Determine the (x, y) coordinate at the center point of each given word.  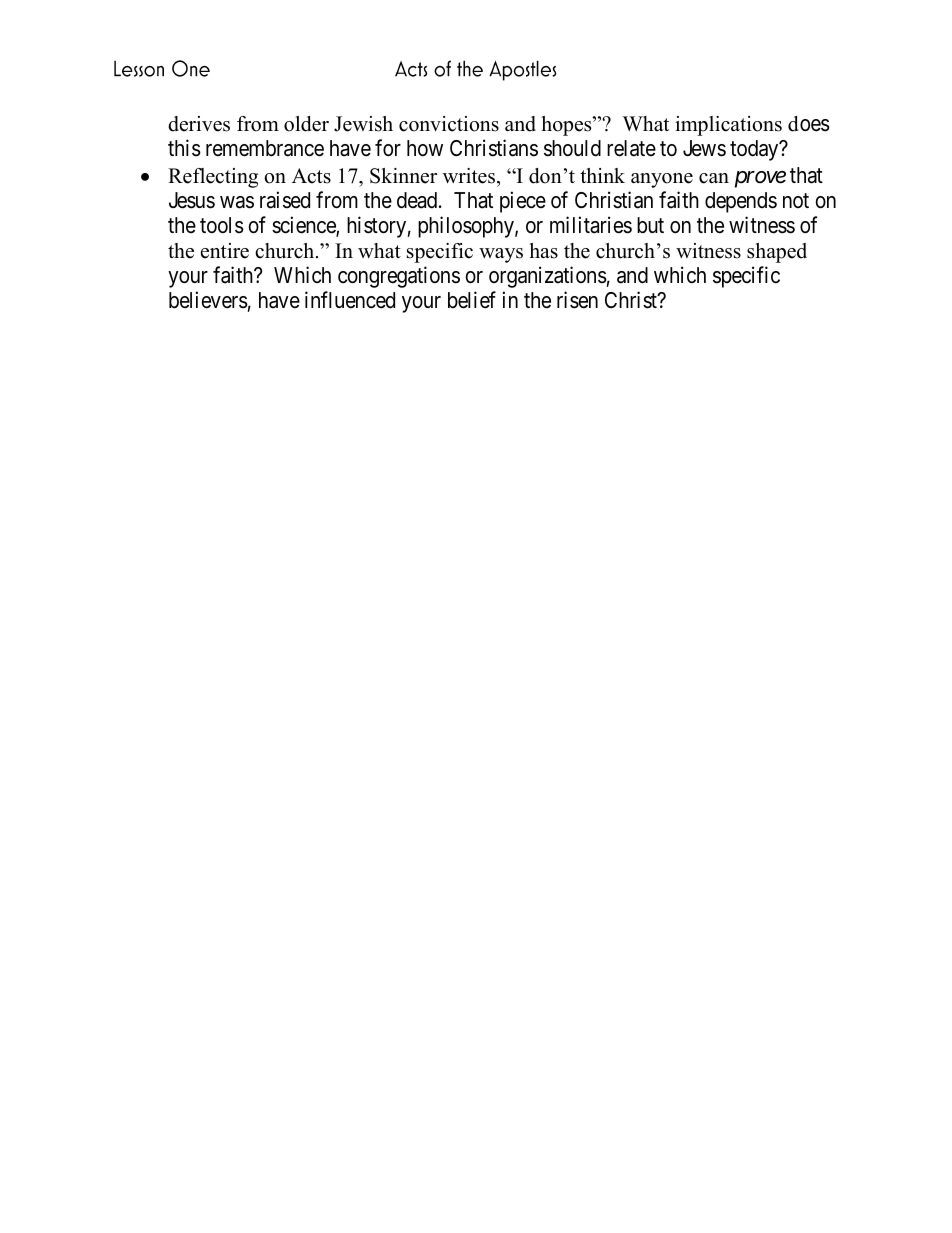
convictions (449, 124)
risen (577, 300)
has (544, 251)
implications (728, 126)
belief (472, 300)
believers (208, 300)
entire (225, 251)
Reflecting (213, 178)
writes (470, 176)
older (306, 124)
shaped (777, 253)
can (714, 178)
